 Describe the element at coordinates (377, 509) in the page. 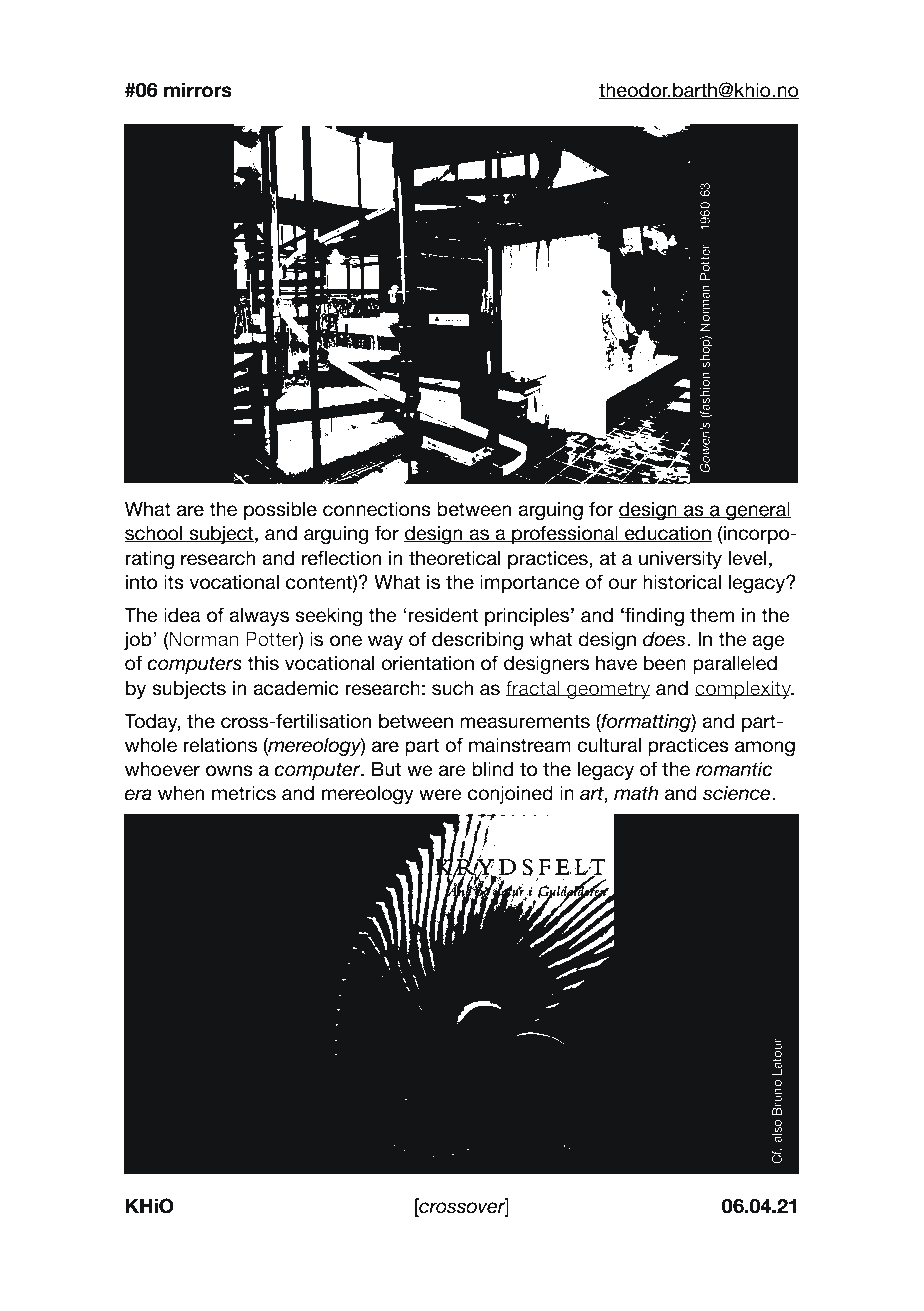

I see `connections` at that location.
